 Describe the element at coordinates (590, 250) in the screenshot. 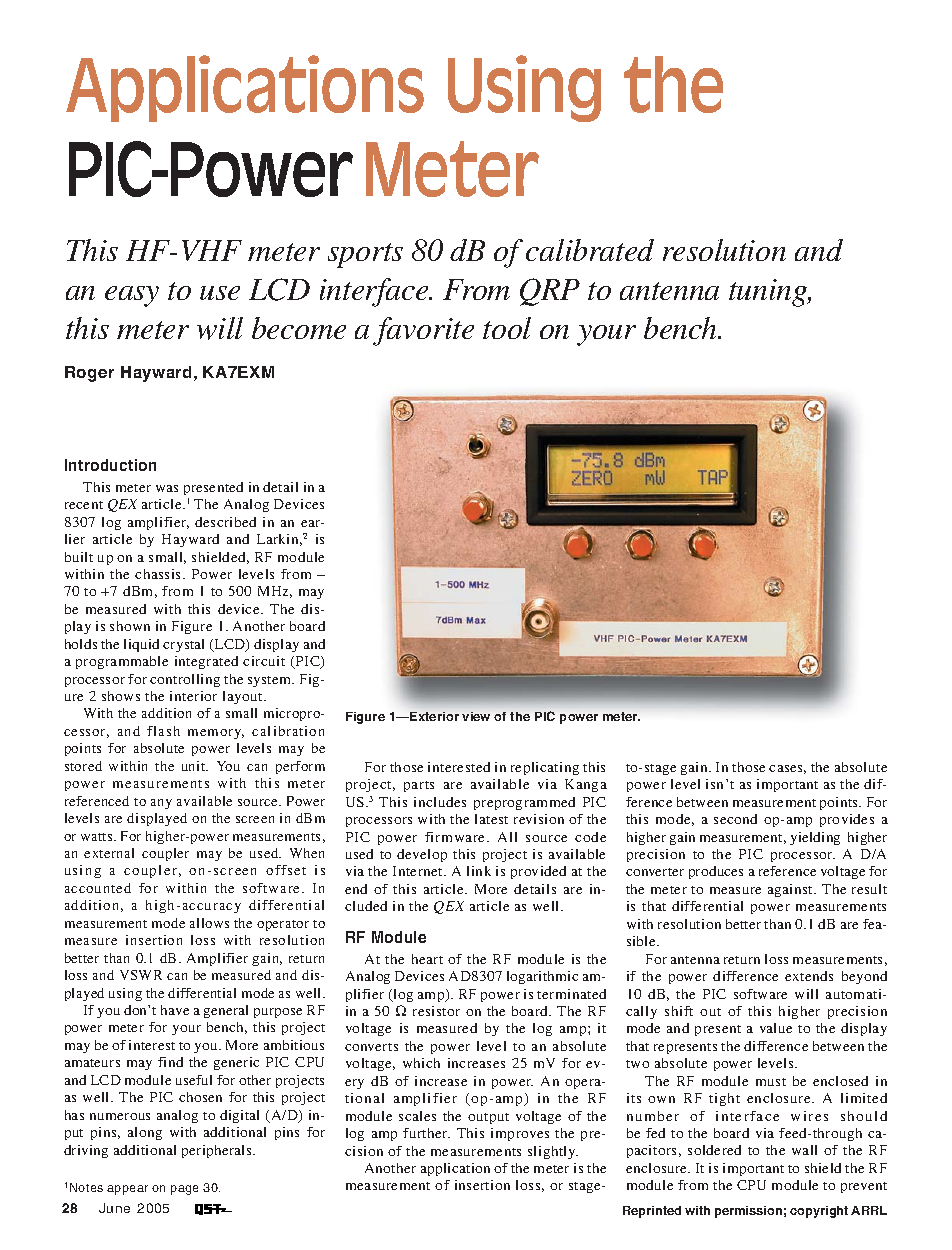

I see `calibrated` at that location.
